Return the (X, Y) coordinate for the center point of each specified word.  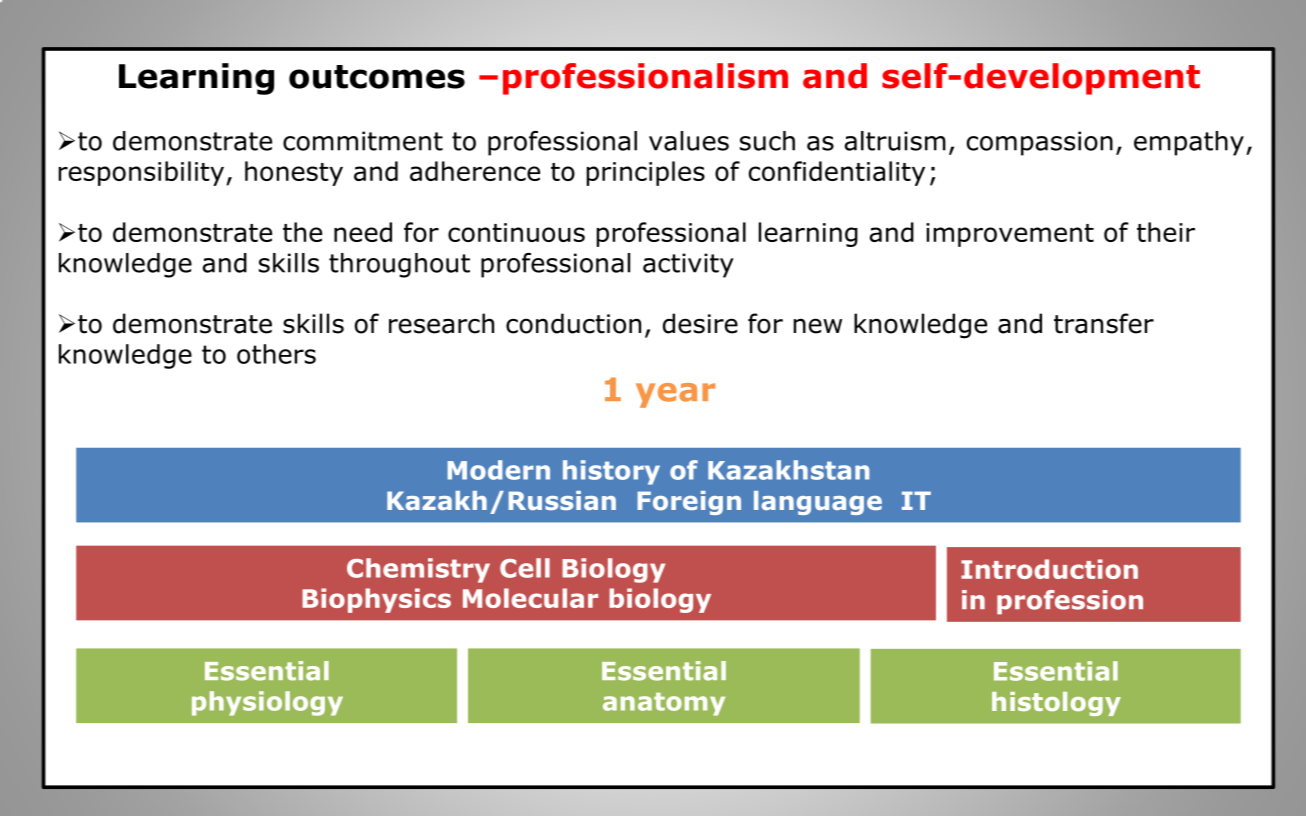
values (689, 141)
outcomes (377, 77)
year (675, 395)
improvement (1010, 235)
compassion (1040, 143)
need (363, 232)
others (276, 354)
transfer (1104, 323)
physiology (267, 703)
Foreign (689, 503)
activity (688, 265)
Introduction (1049, 569)
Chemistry (418, 570)
